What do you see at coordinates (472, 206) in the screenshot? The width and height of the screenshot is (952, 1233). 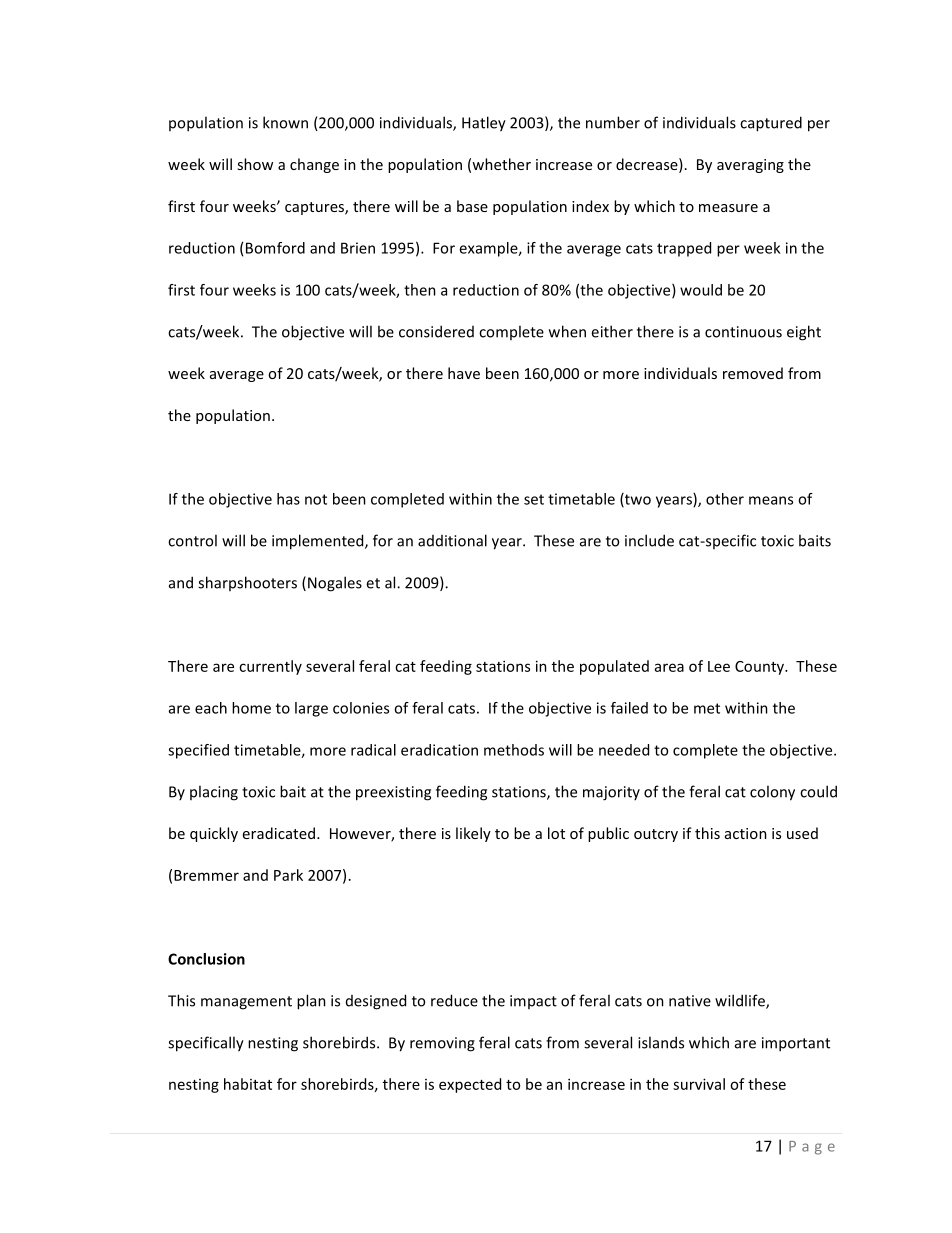 I see `base` at bounding box center [472, 206].
